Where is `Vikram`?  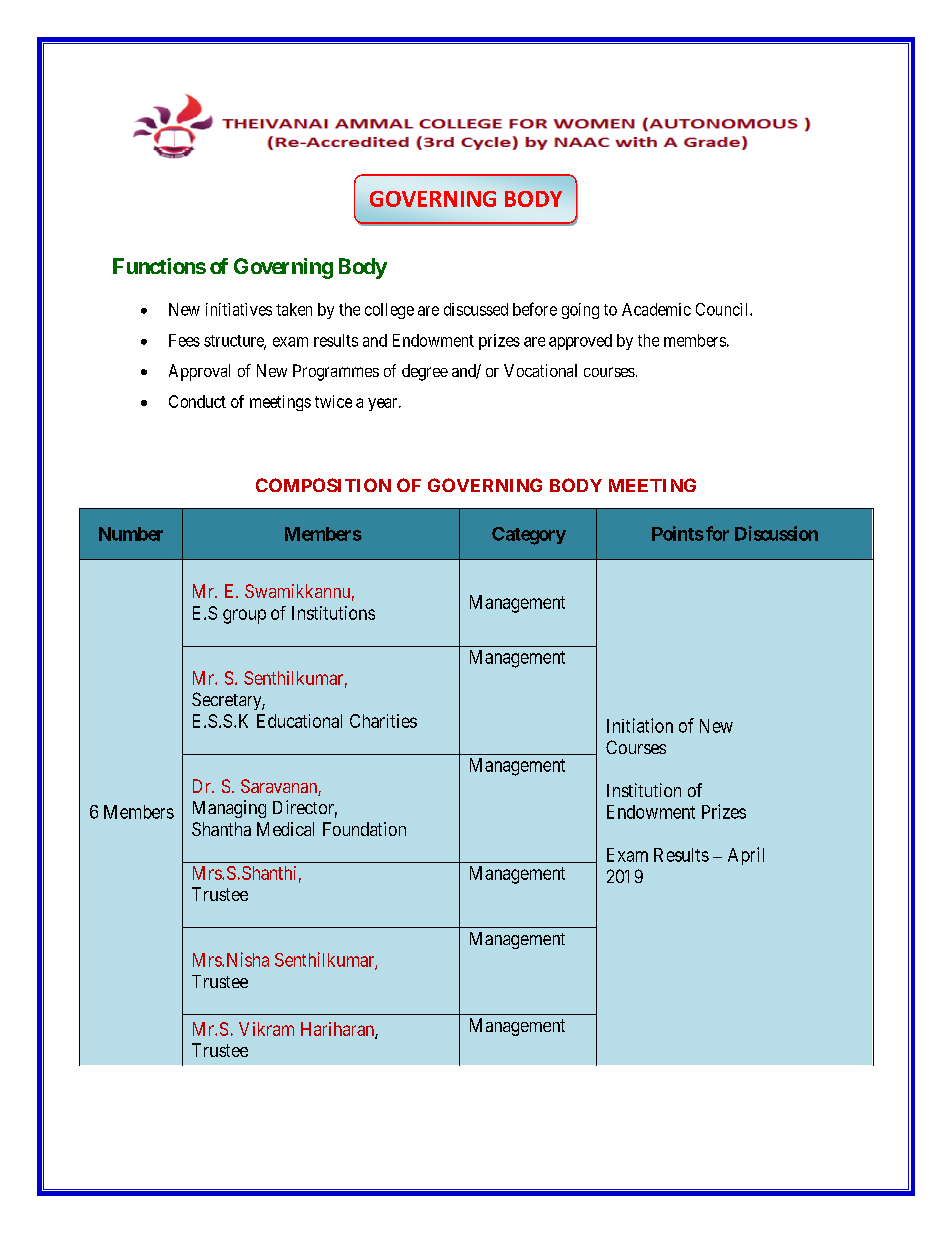 Vikram is located at coordinates (266, 1029).
